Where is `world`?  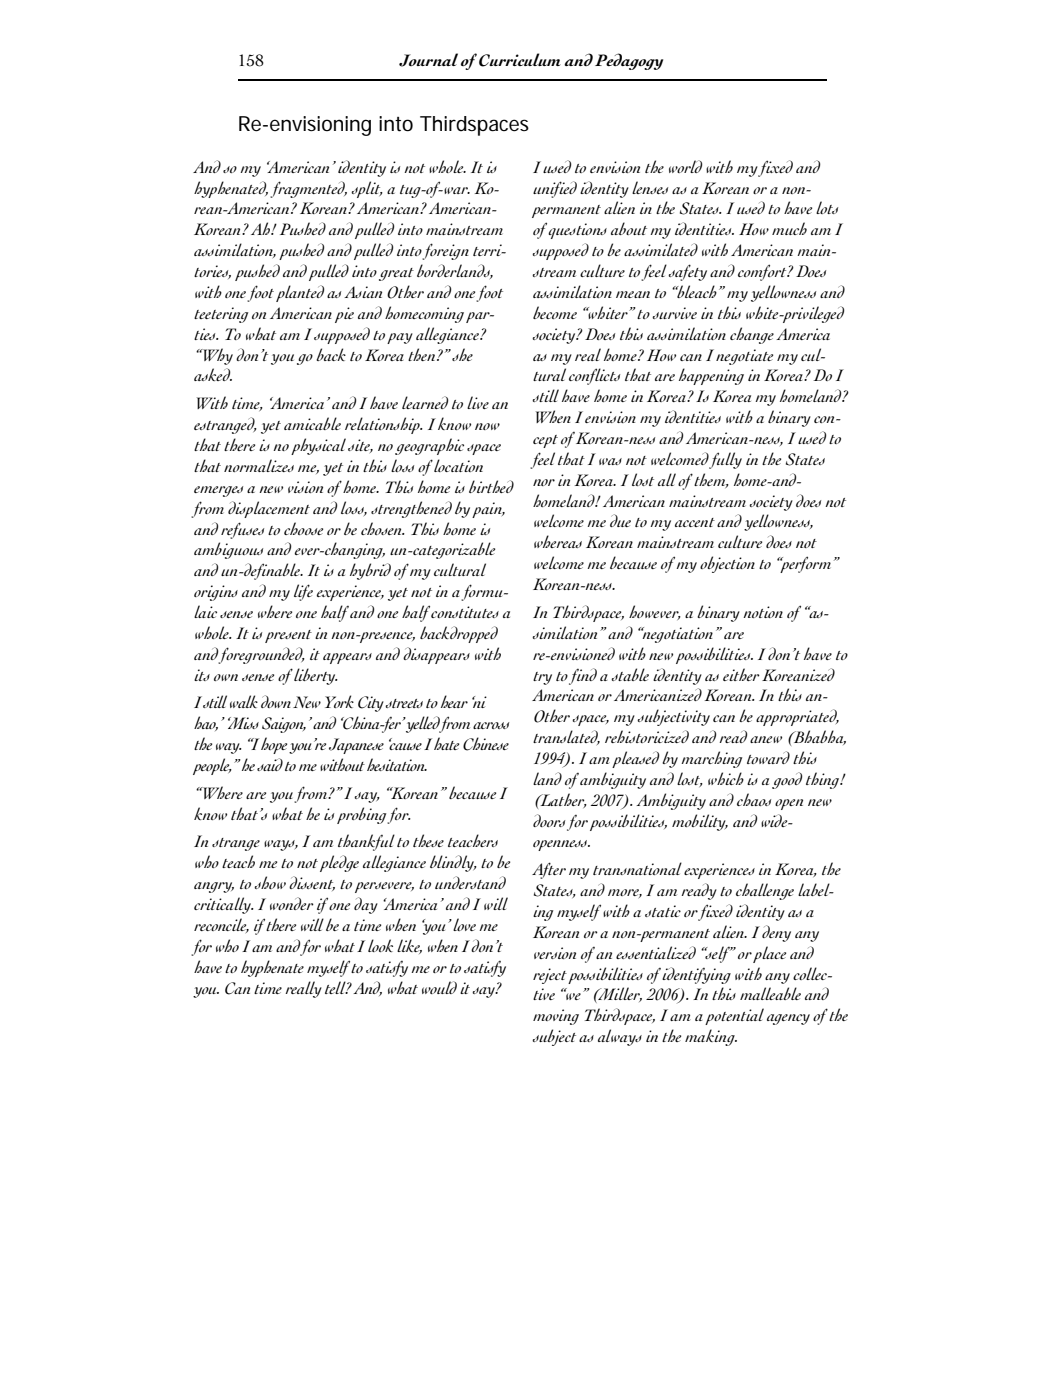
world is located at coordinates (686, 166).
